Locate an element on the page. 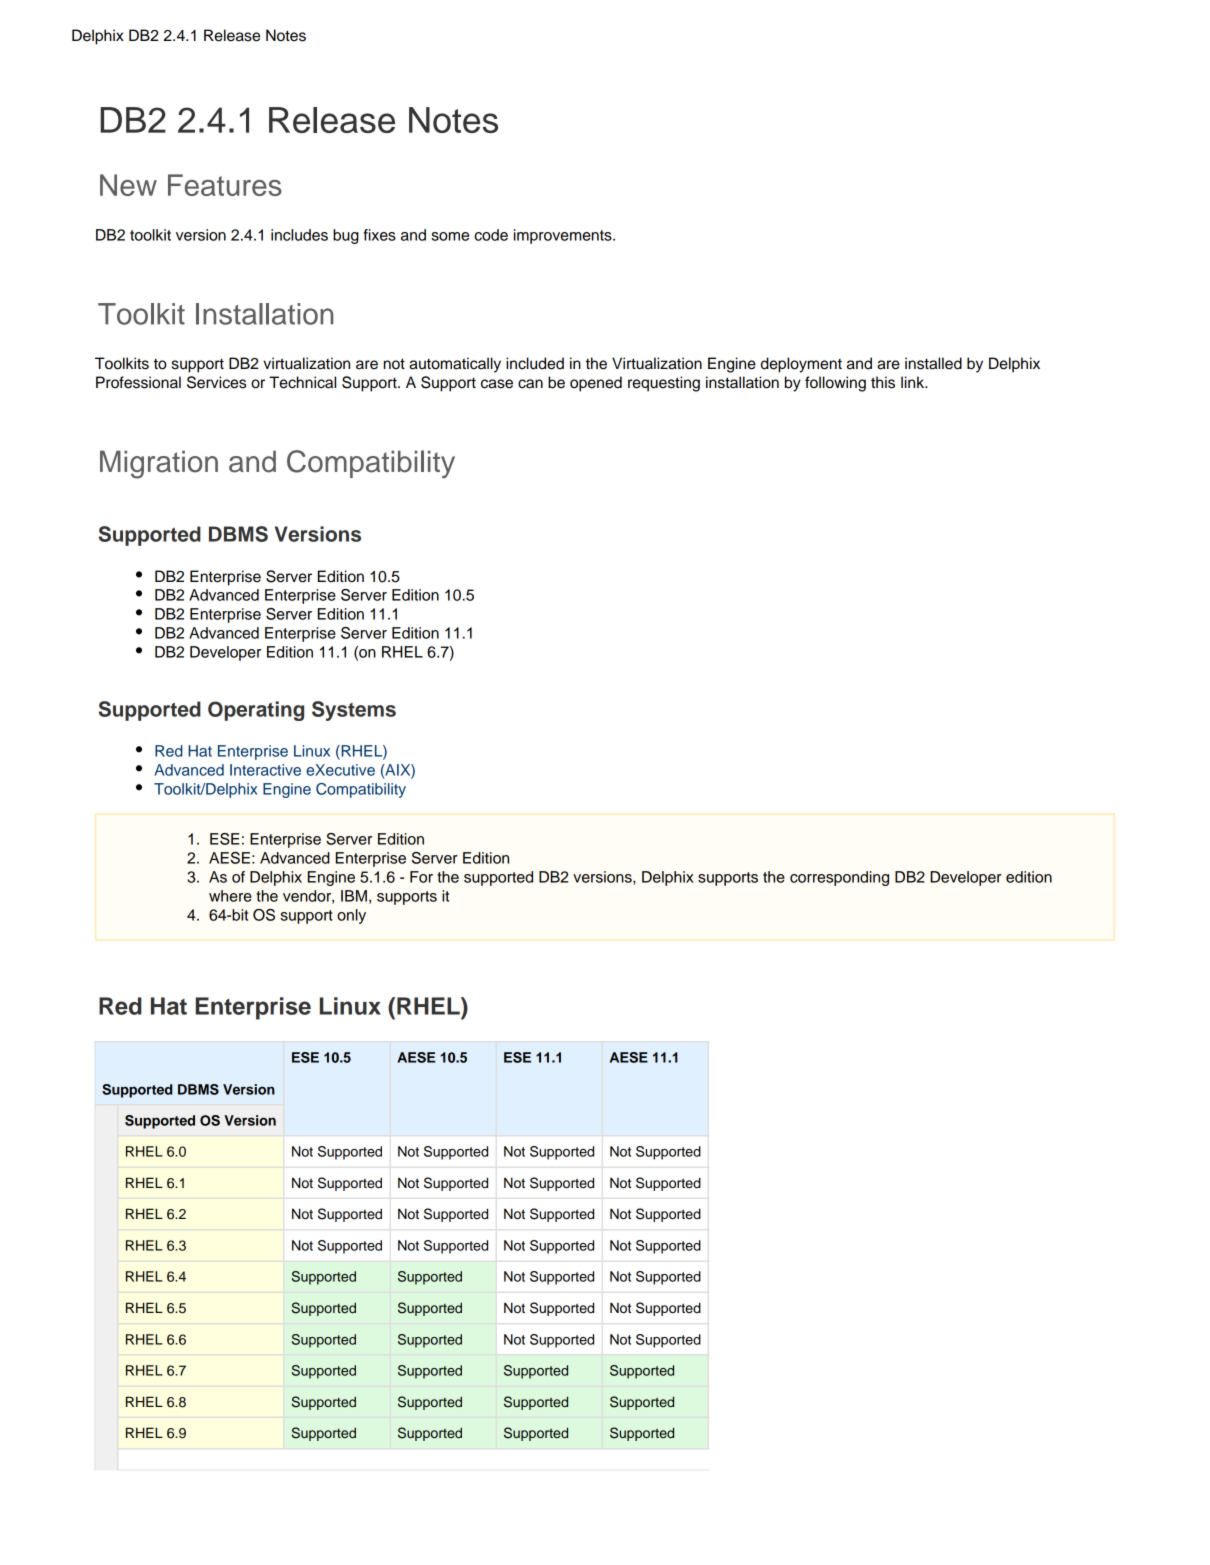 Image resolution: width=1210 pixels, height=1565 pixels. For is located at coordinates (421, 877).
